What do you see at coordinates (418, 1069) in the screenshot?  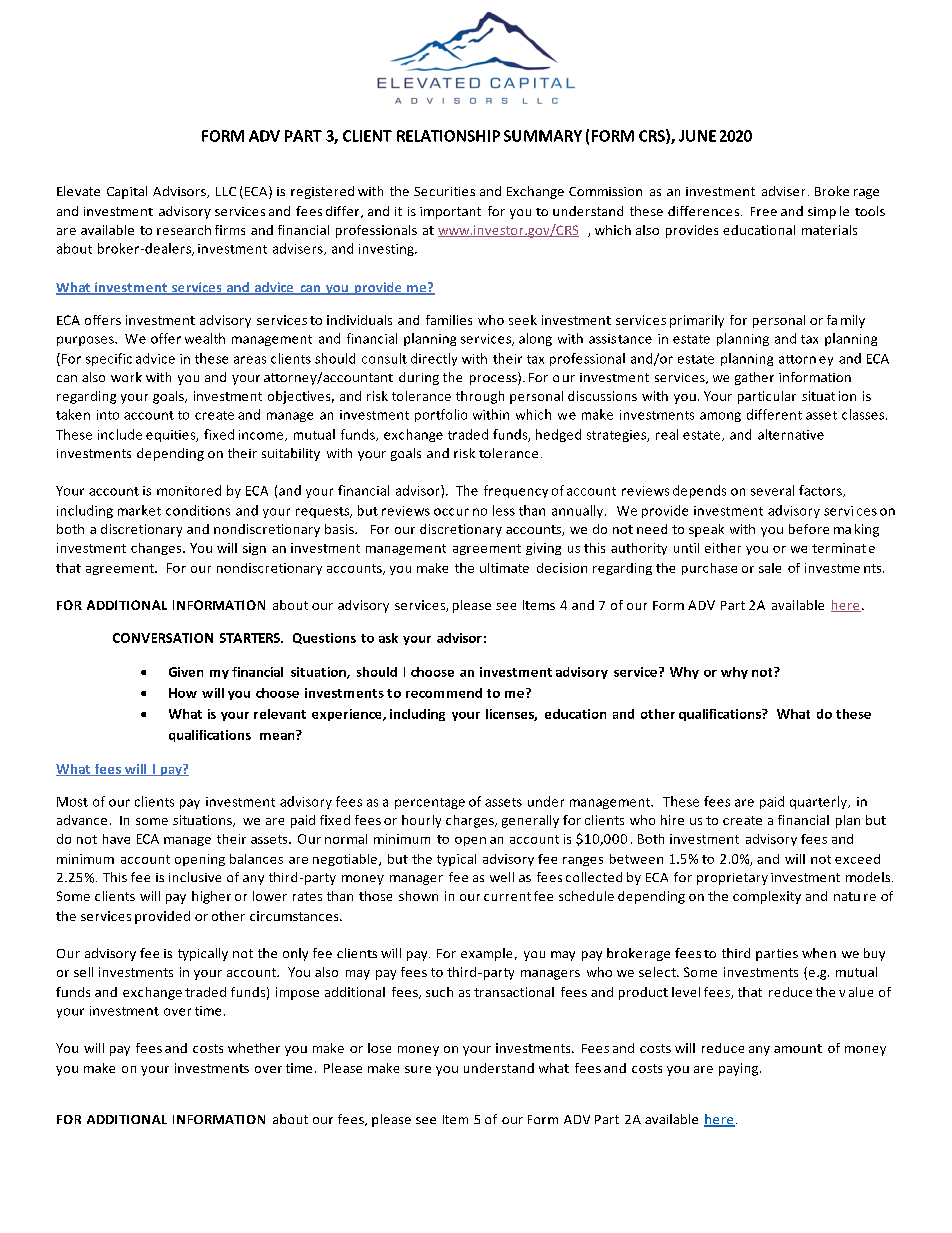 I see `sure` at bounding box center [418, 1069].
